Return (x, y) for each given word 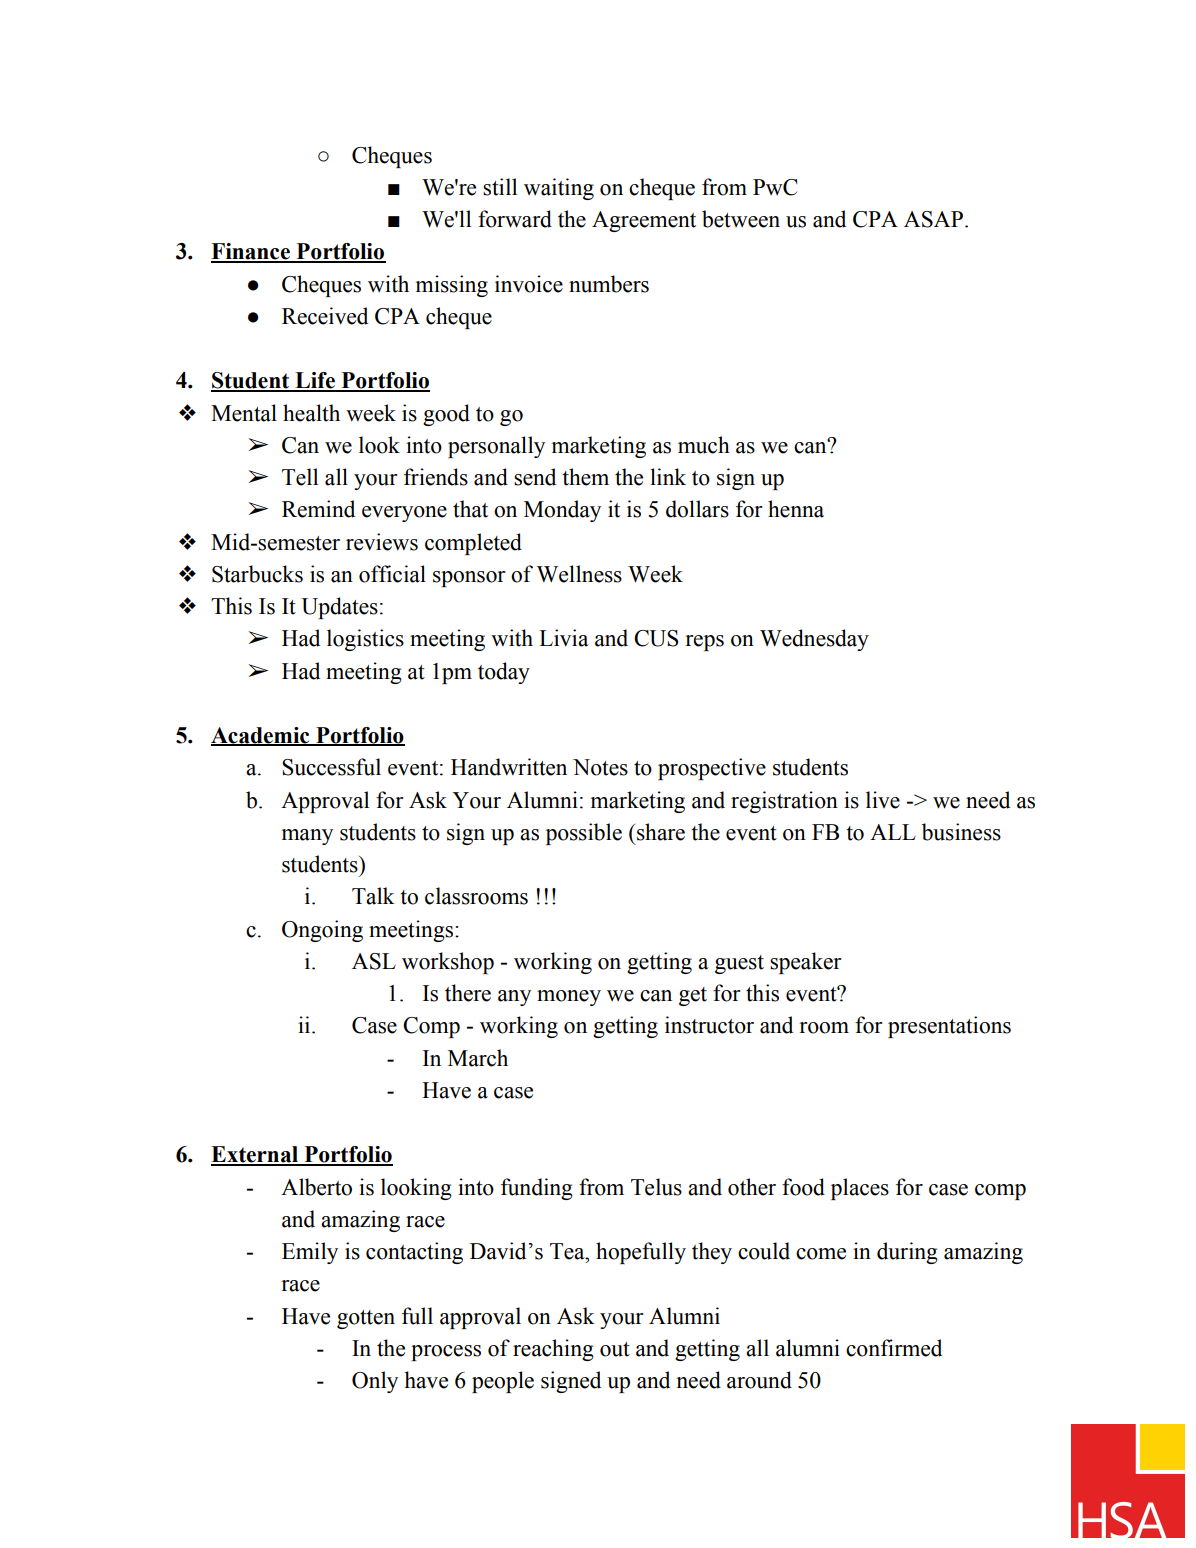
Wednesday (814, 640)
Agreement (644, 221)
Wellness (579, 574)
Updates (339, 608)
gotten (366, 1319)
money (569, 998)
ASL (374, 961)
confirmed (894, 1348)
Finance (251, 252)
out (615, 1349)
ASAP (935, 219)
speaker (805, 963)
